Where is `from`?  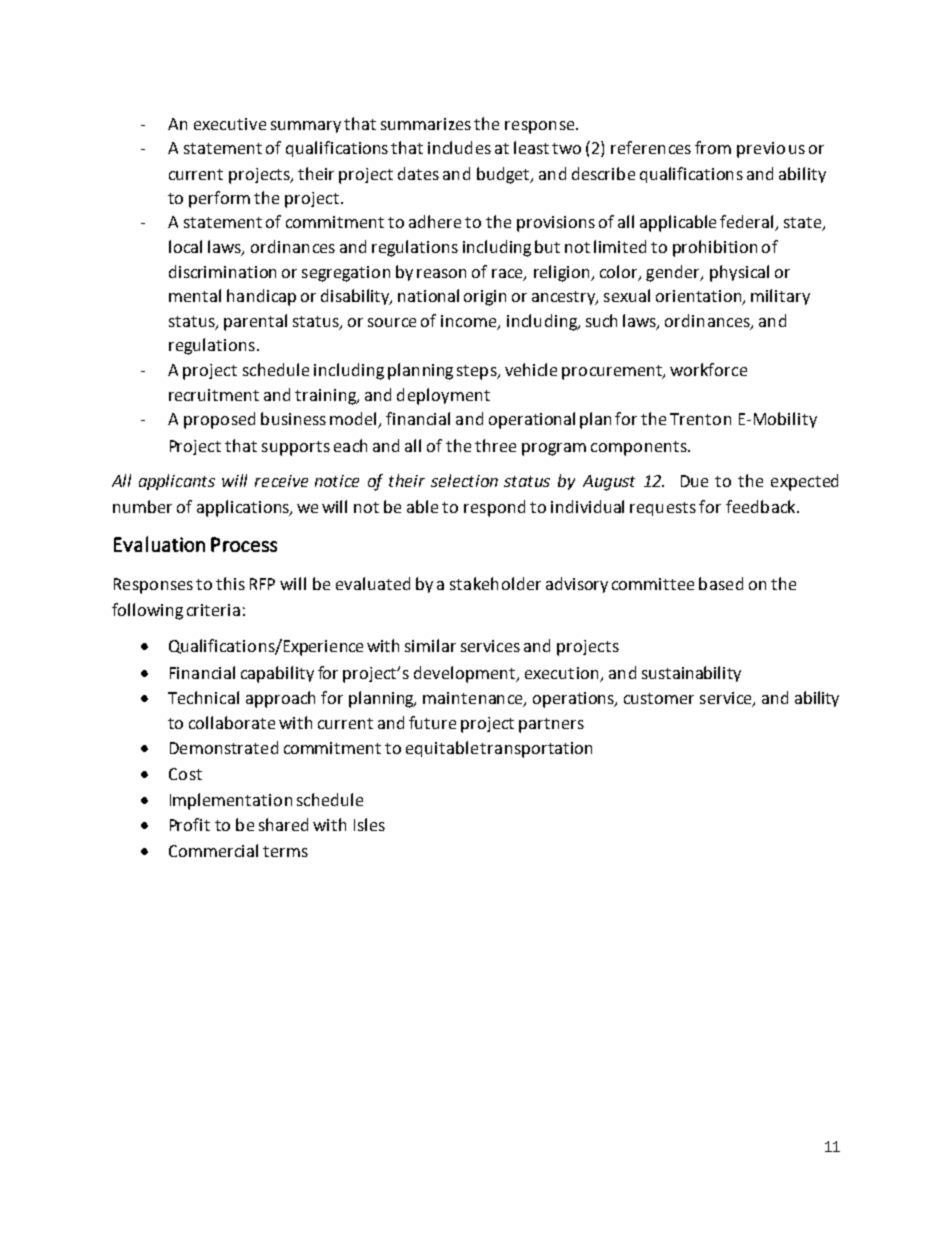
from is located at coordinates (713, 147).
